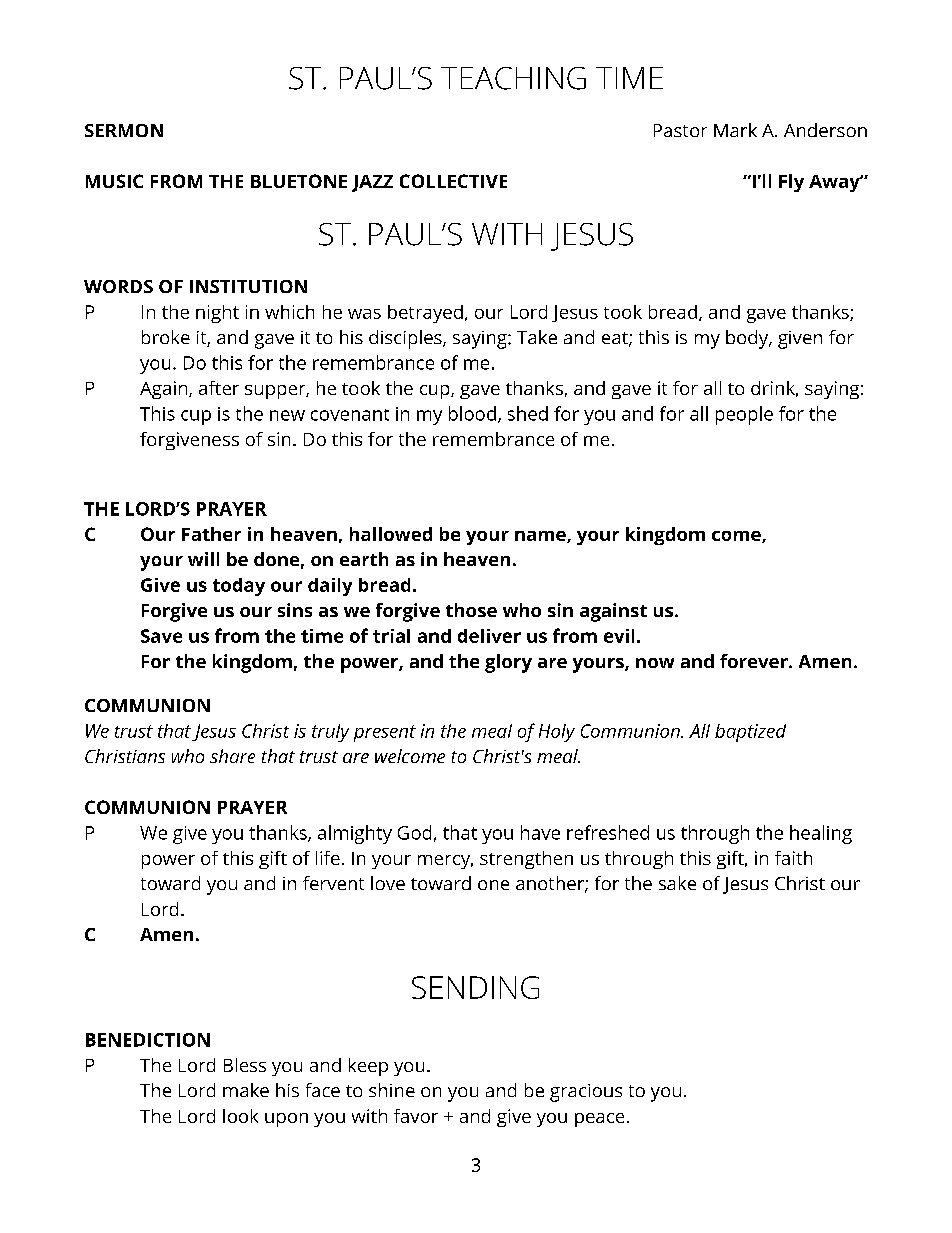 The width and height of the page is (952, 1233). Describe the element at coordinates (246, 1090) in the page. I see `make` at that location.
